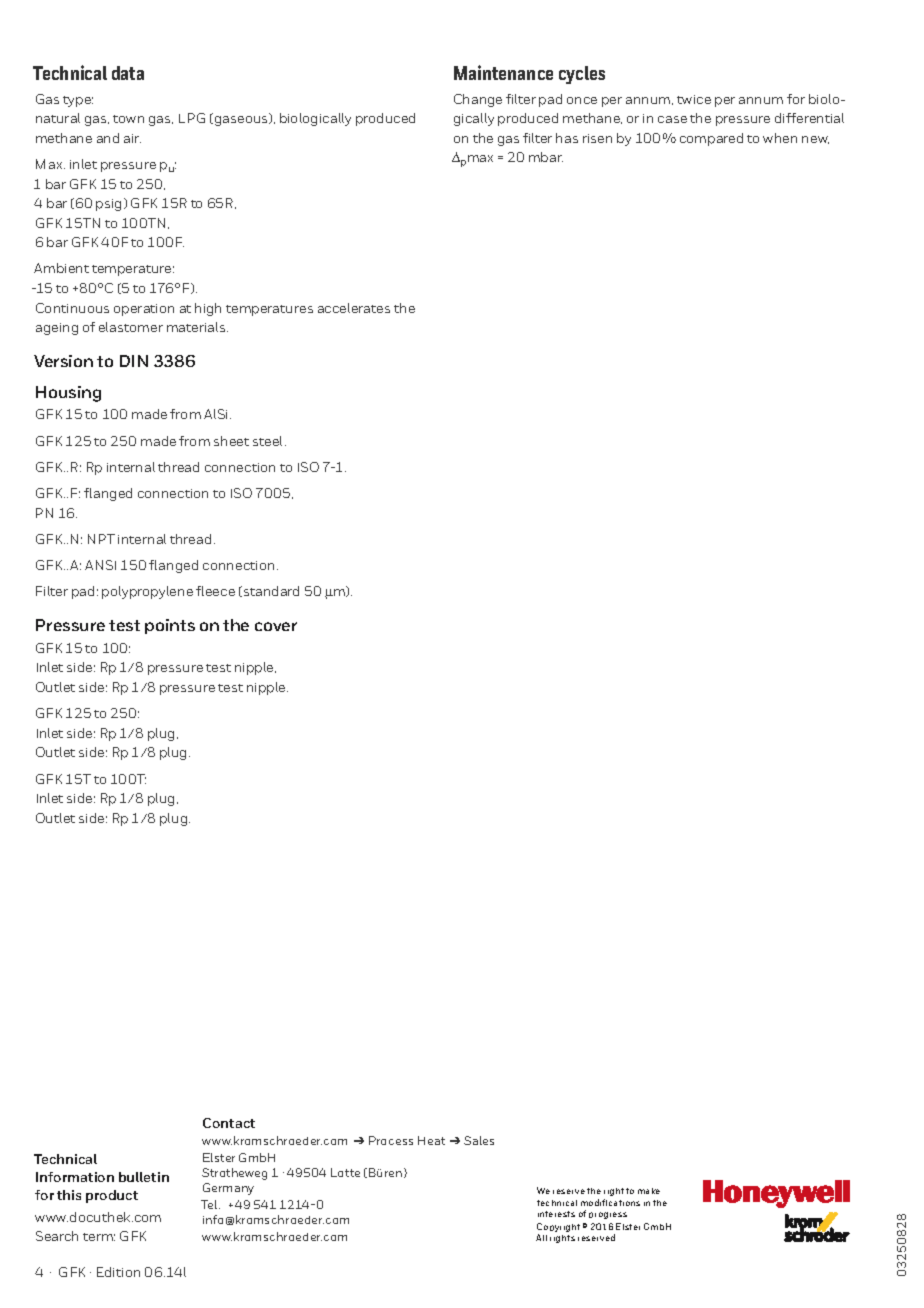 This document has width=924, height=1308. Describe the element at coordinates (649, 1191) in the document. I see `make` at that location.
